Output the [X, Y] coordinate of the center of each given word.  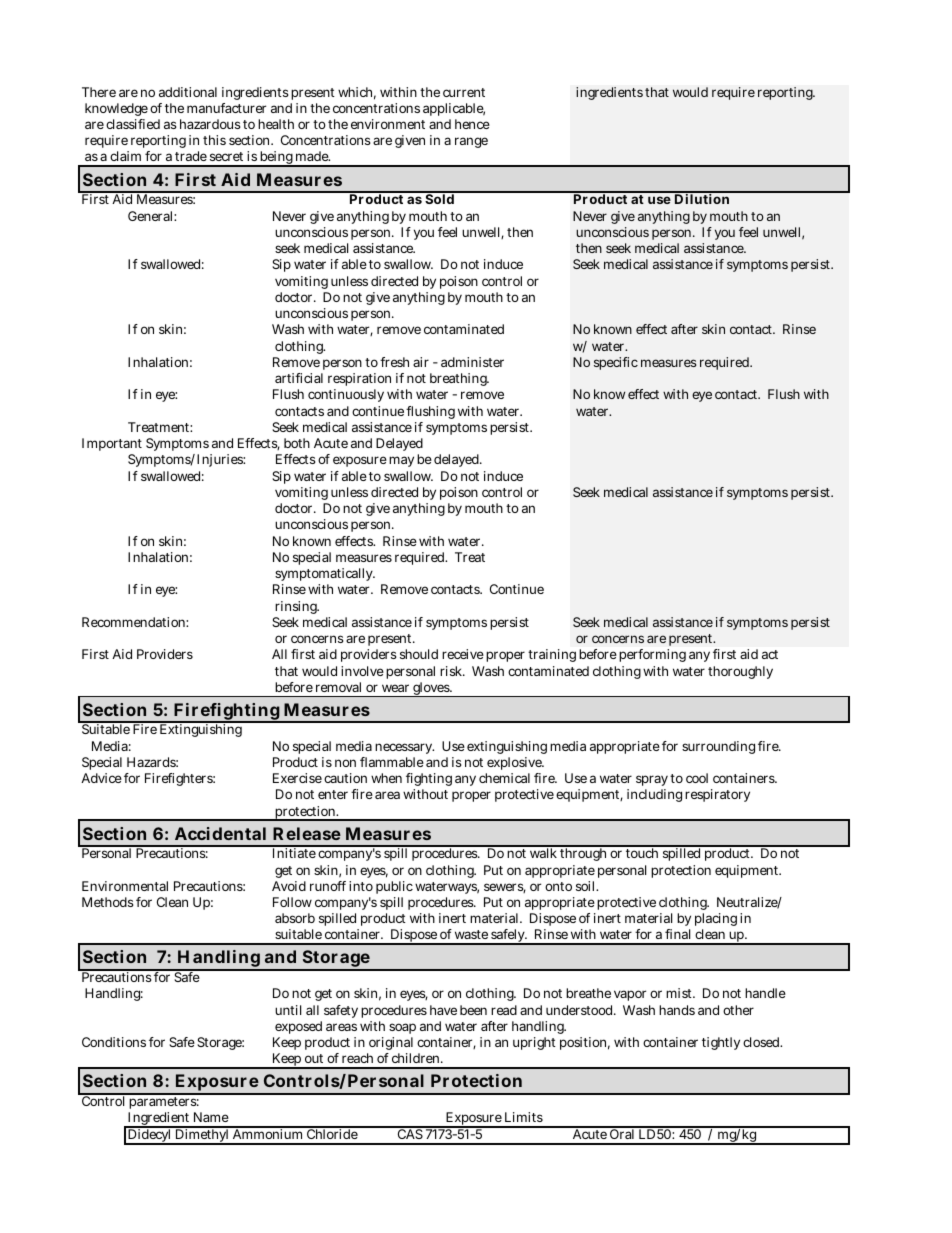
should [419, 654]
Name [211, 1117]
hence [472, 124]
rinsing [297, 607]
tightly [721, 1043]
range [471, 142]
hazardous [210, 124]
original [390, 1045]
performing [652, 655]
